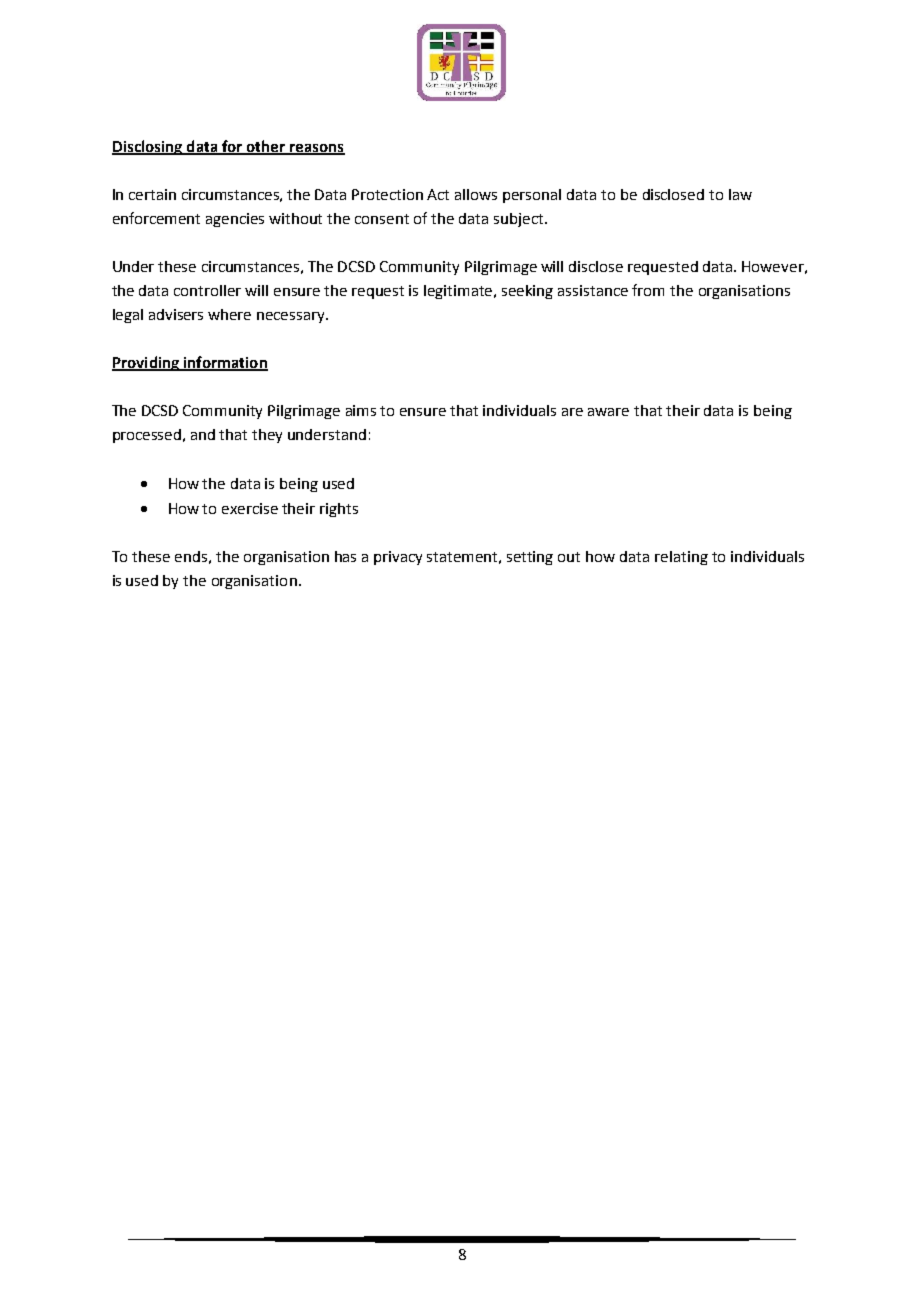 This document has width=924, height=1308. What do you see at coordinates (224, 363) in the document?
I see `information` at bounding box center [224, 363].
